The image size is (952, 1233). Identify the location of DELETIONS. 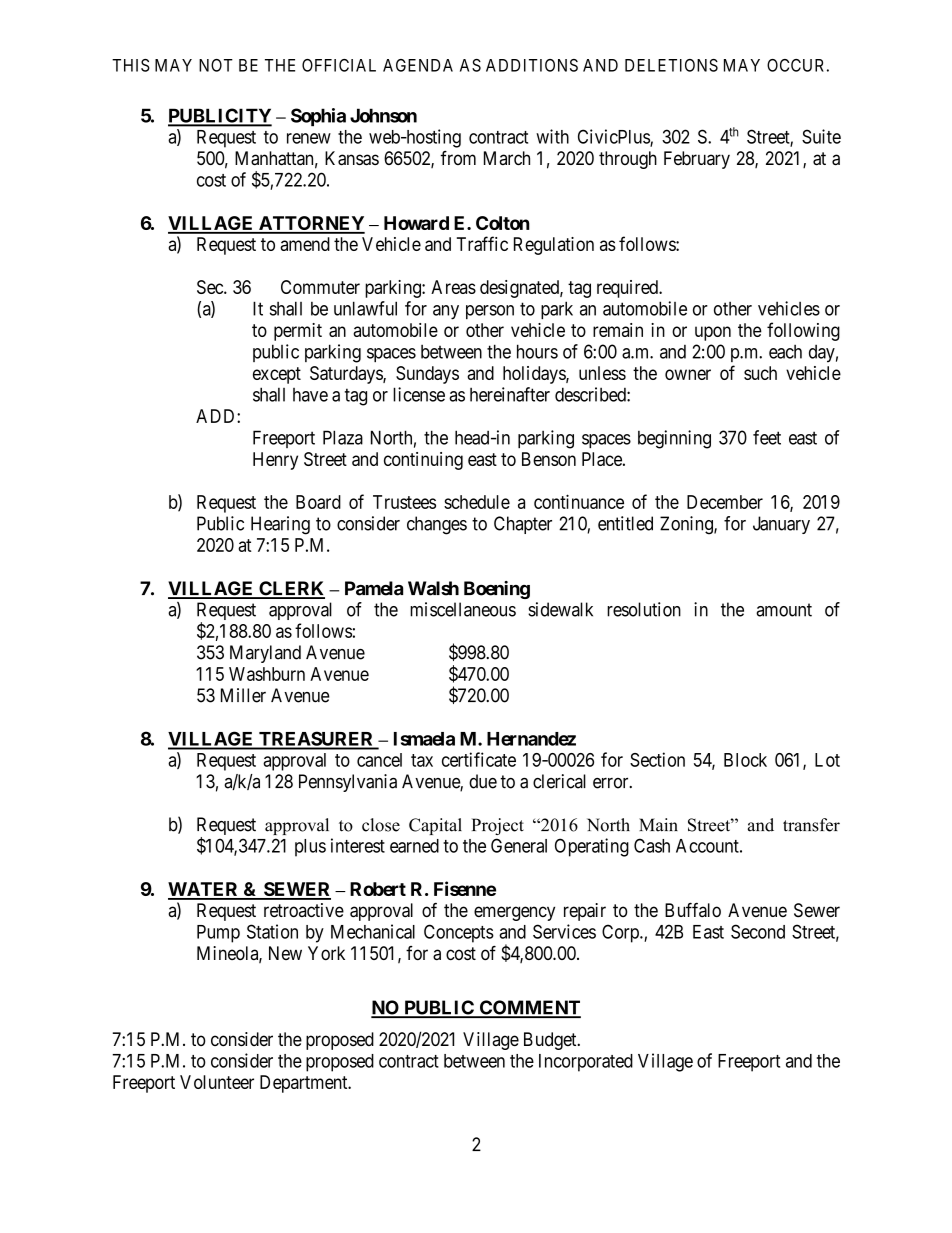
(671, 65).
